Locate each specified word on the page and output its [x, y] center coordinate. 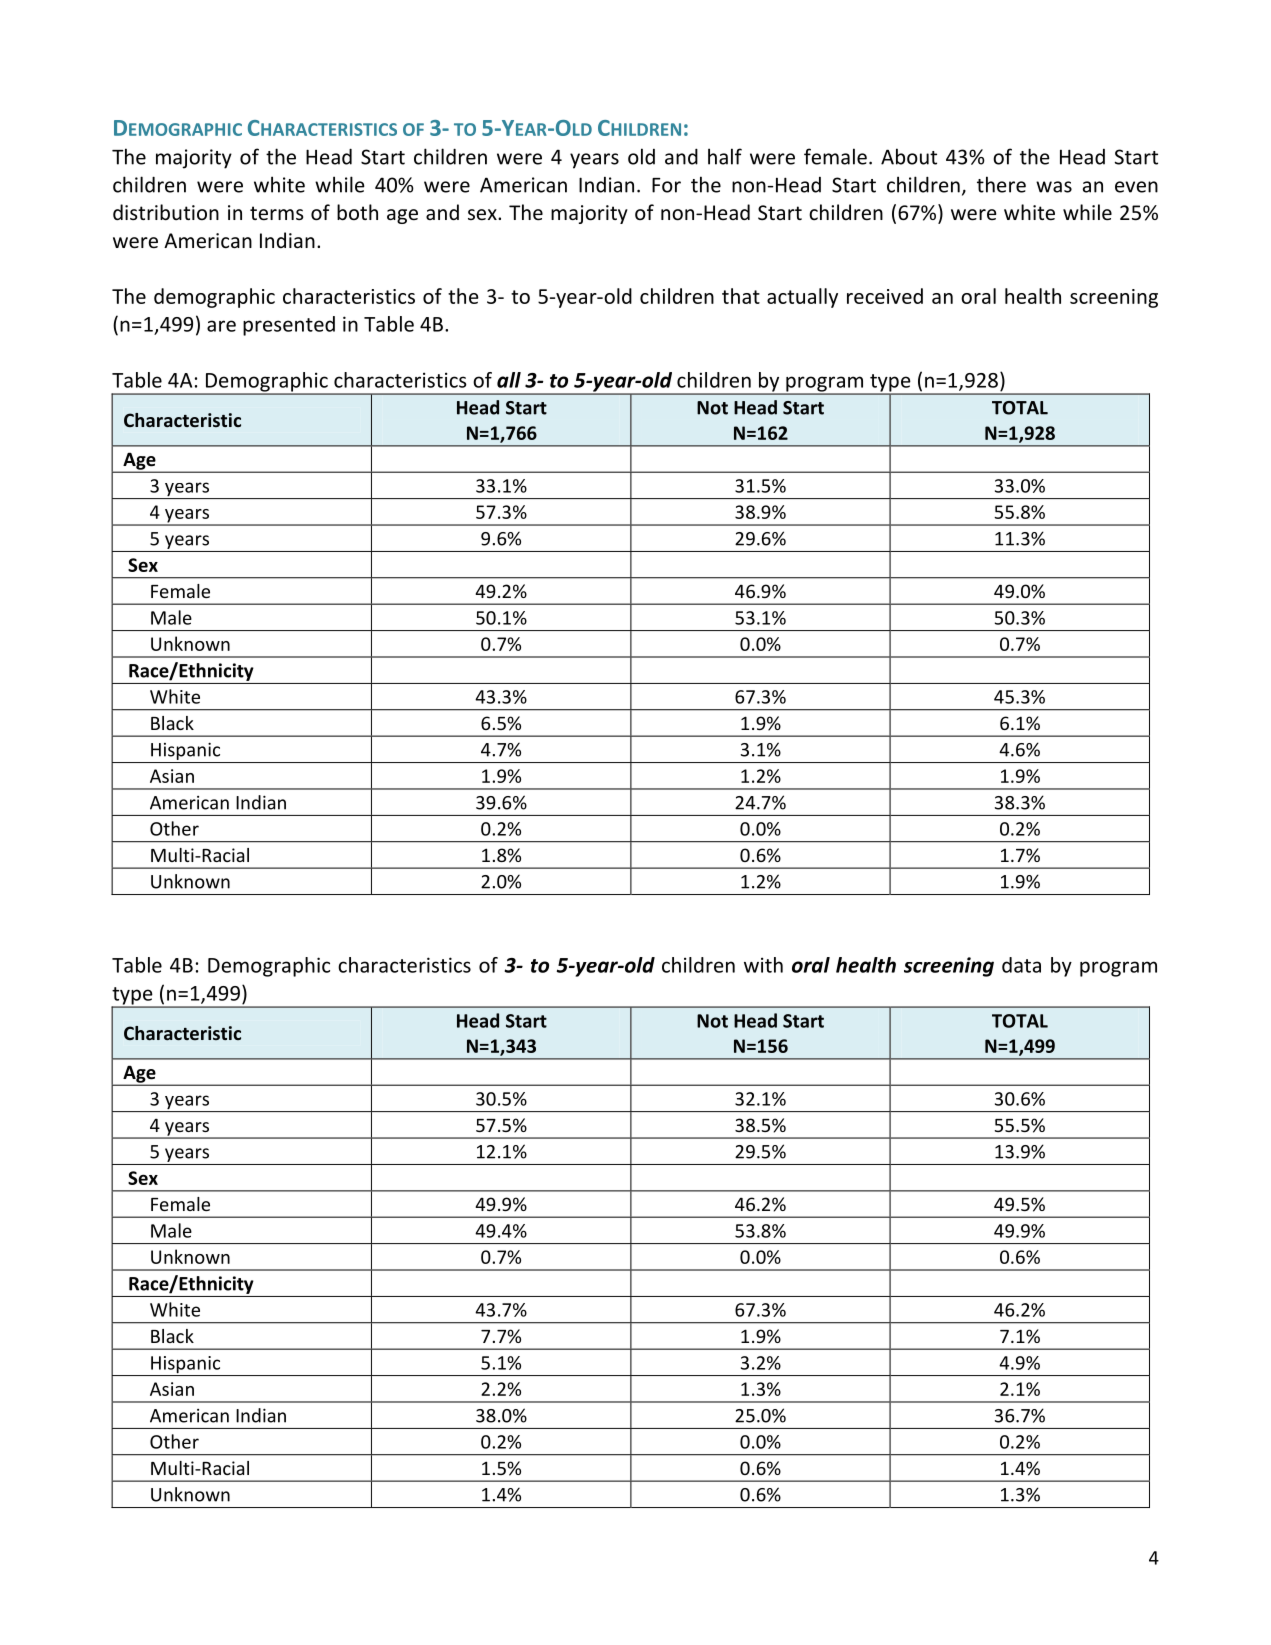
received [885, 296]
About [909, 156]
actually [802, 298]
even [1136, 187]
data [1021, 965]
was [1054, 187]
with [763, 965]
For [666, 185]
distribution [166, 212]
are [221, 326]
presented [289, 326]
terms [276, 213]
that [741, 296]
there [1001, 184]
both [357, 212]
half [725, 156]
